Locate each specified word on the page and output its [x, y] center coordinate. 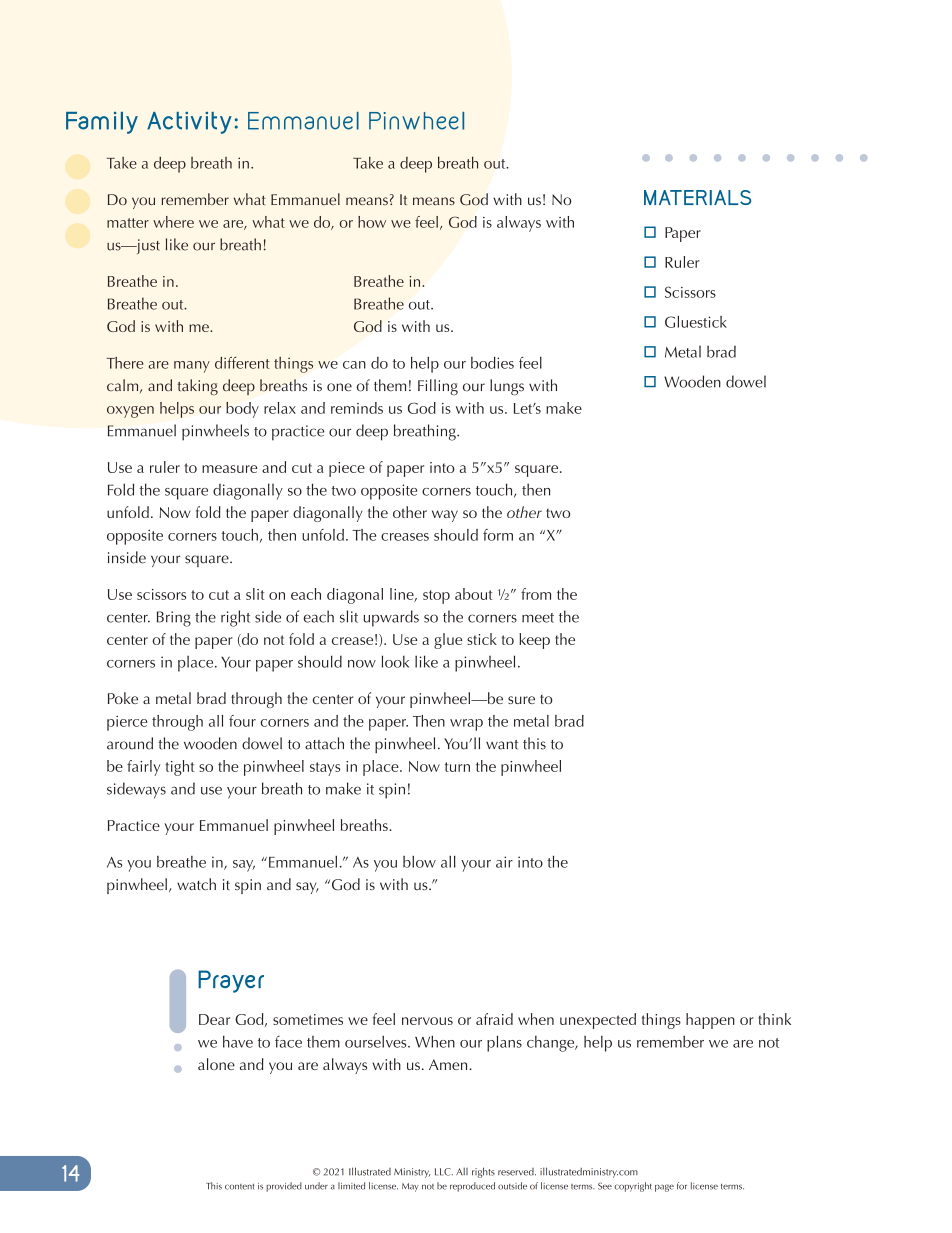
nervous [427, 1021]
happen [710, 1021]
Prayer [231, 981]
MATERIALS [697, 197]
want [502, 745]
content [239, 1187]
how [372, 222]
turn [457, 767]
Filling [438, 387]
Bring [174, 619]
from [536, 594]
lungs [507, 387]
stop [436, 597]
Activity [189, 122]
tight [180, 768]
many [192, 367]
